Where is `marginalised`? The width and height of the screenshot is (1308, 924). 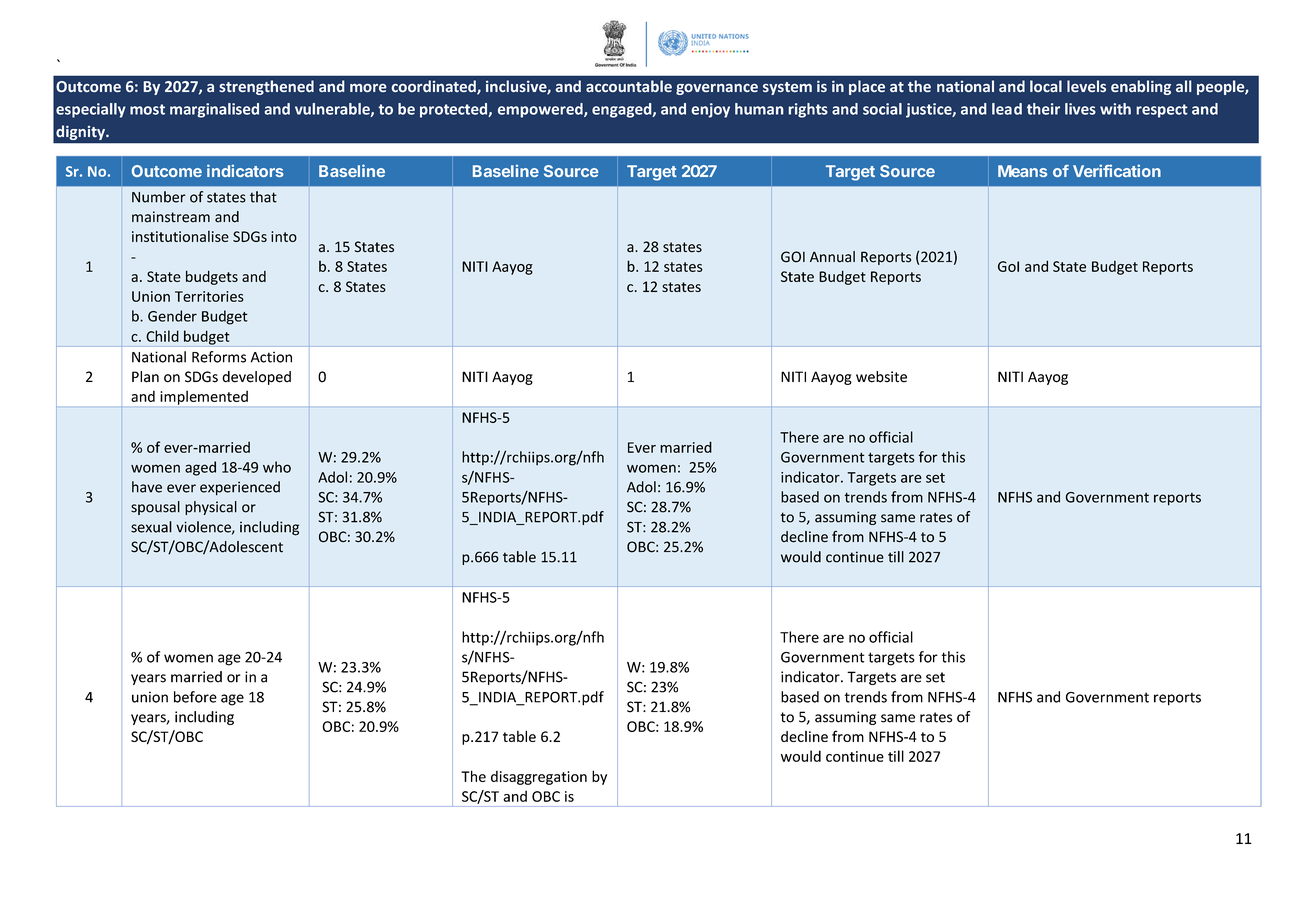
marginalised is located at coordinates (214, 110).
